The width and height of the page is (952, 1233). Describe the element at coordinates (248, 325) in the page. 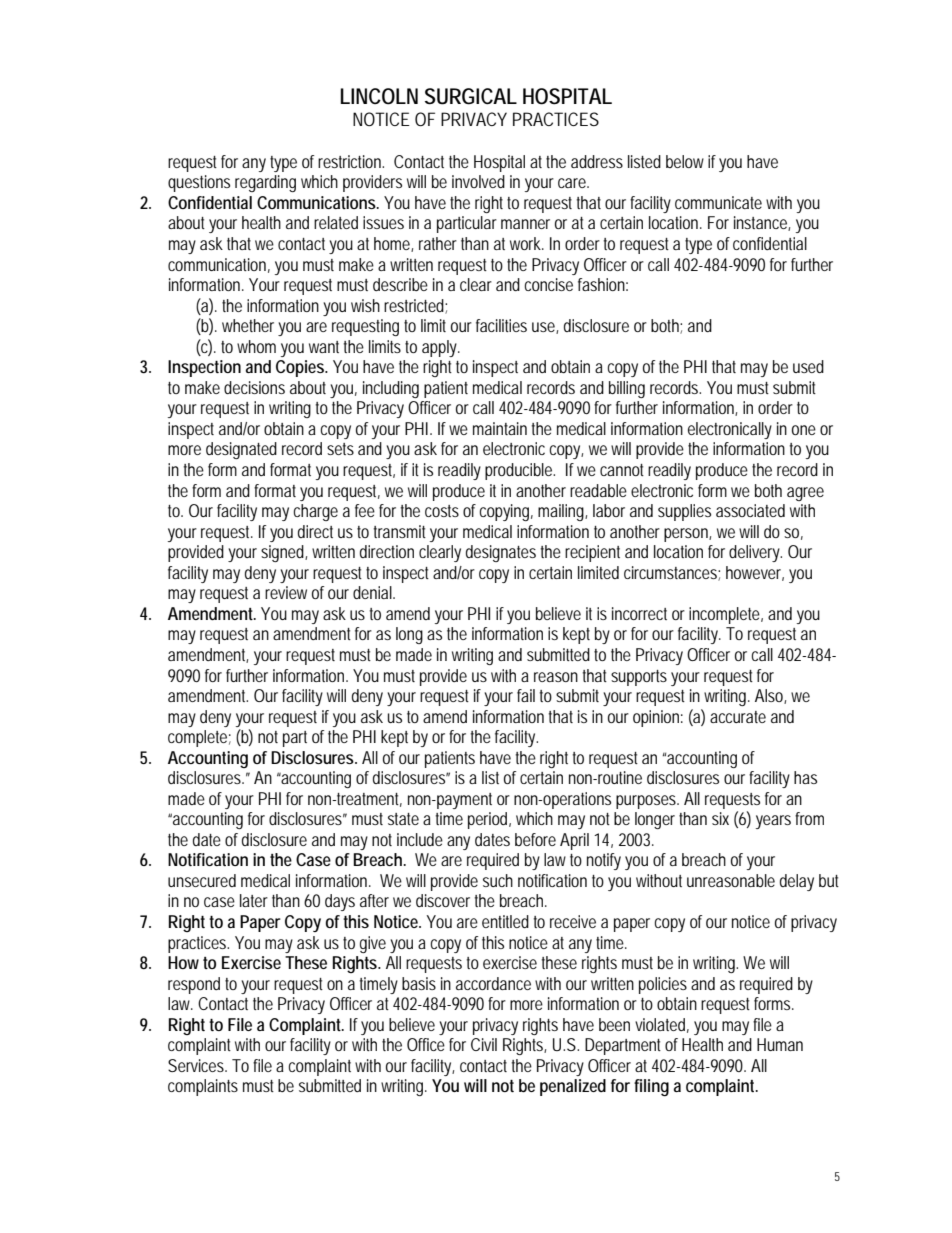

I see `whether` at that location.
